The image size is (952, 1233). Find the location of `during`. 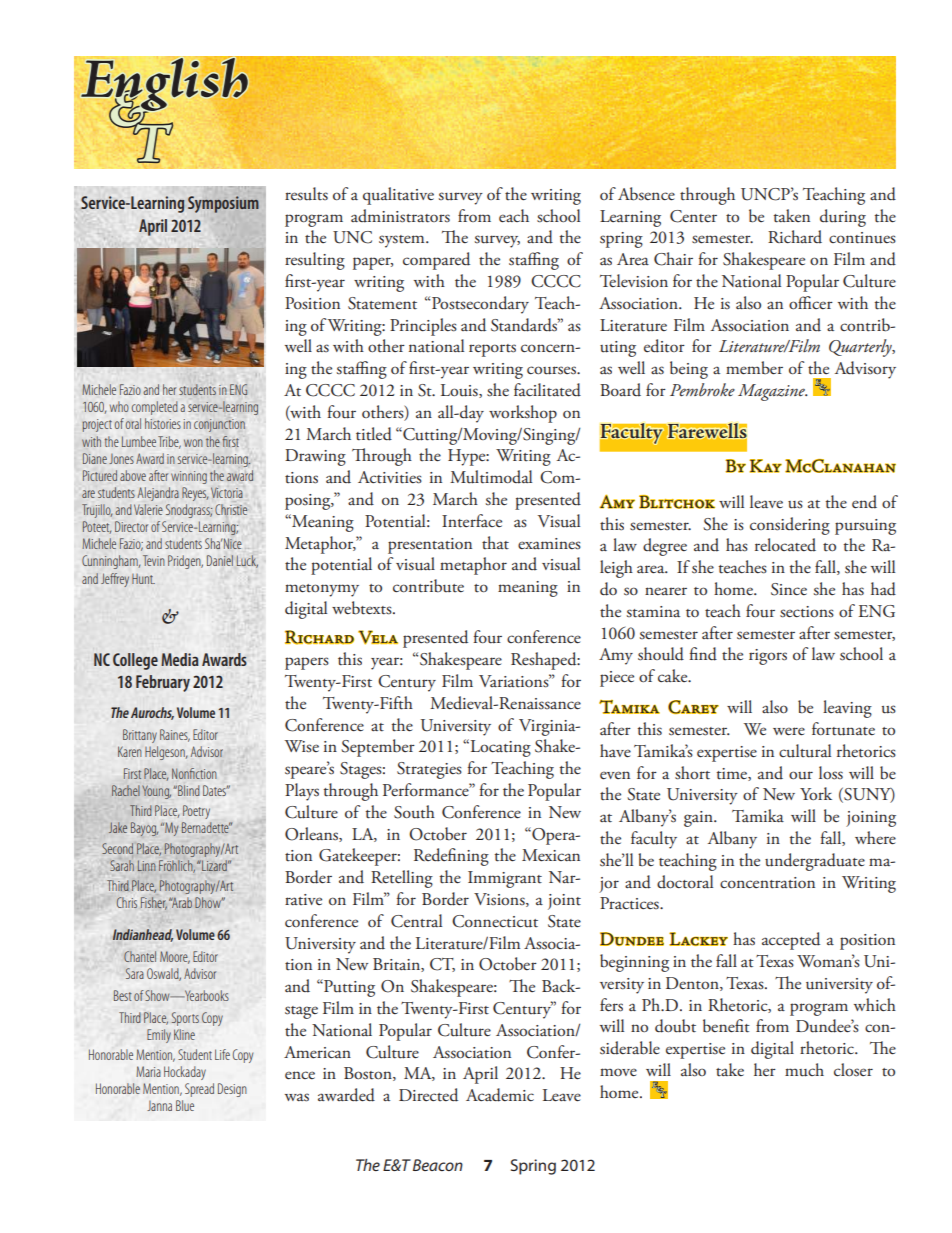

during is located at coordinates (843, 218).
